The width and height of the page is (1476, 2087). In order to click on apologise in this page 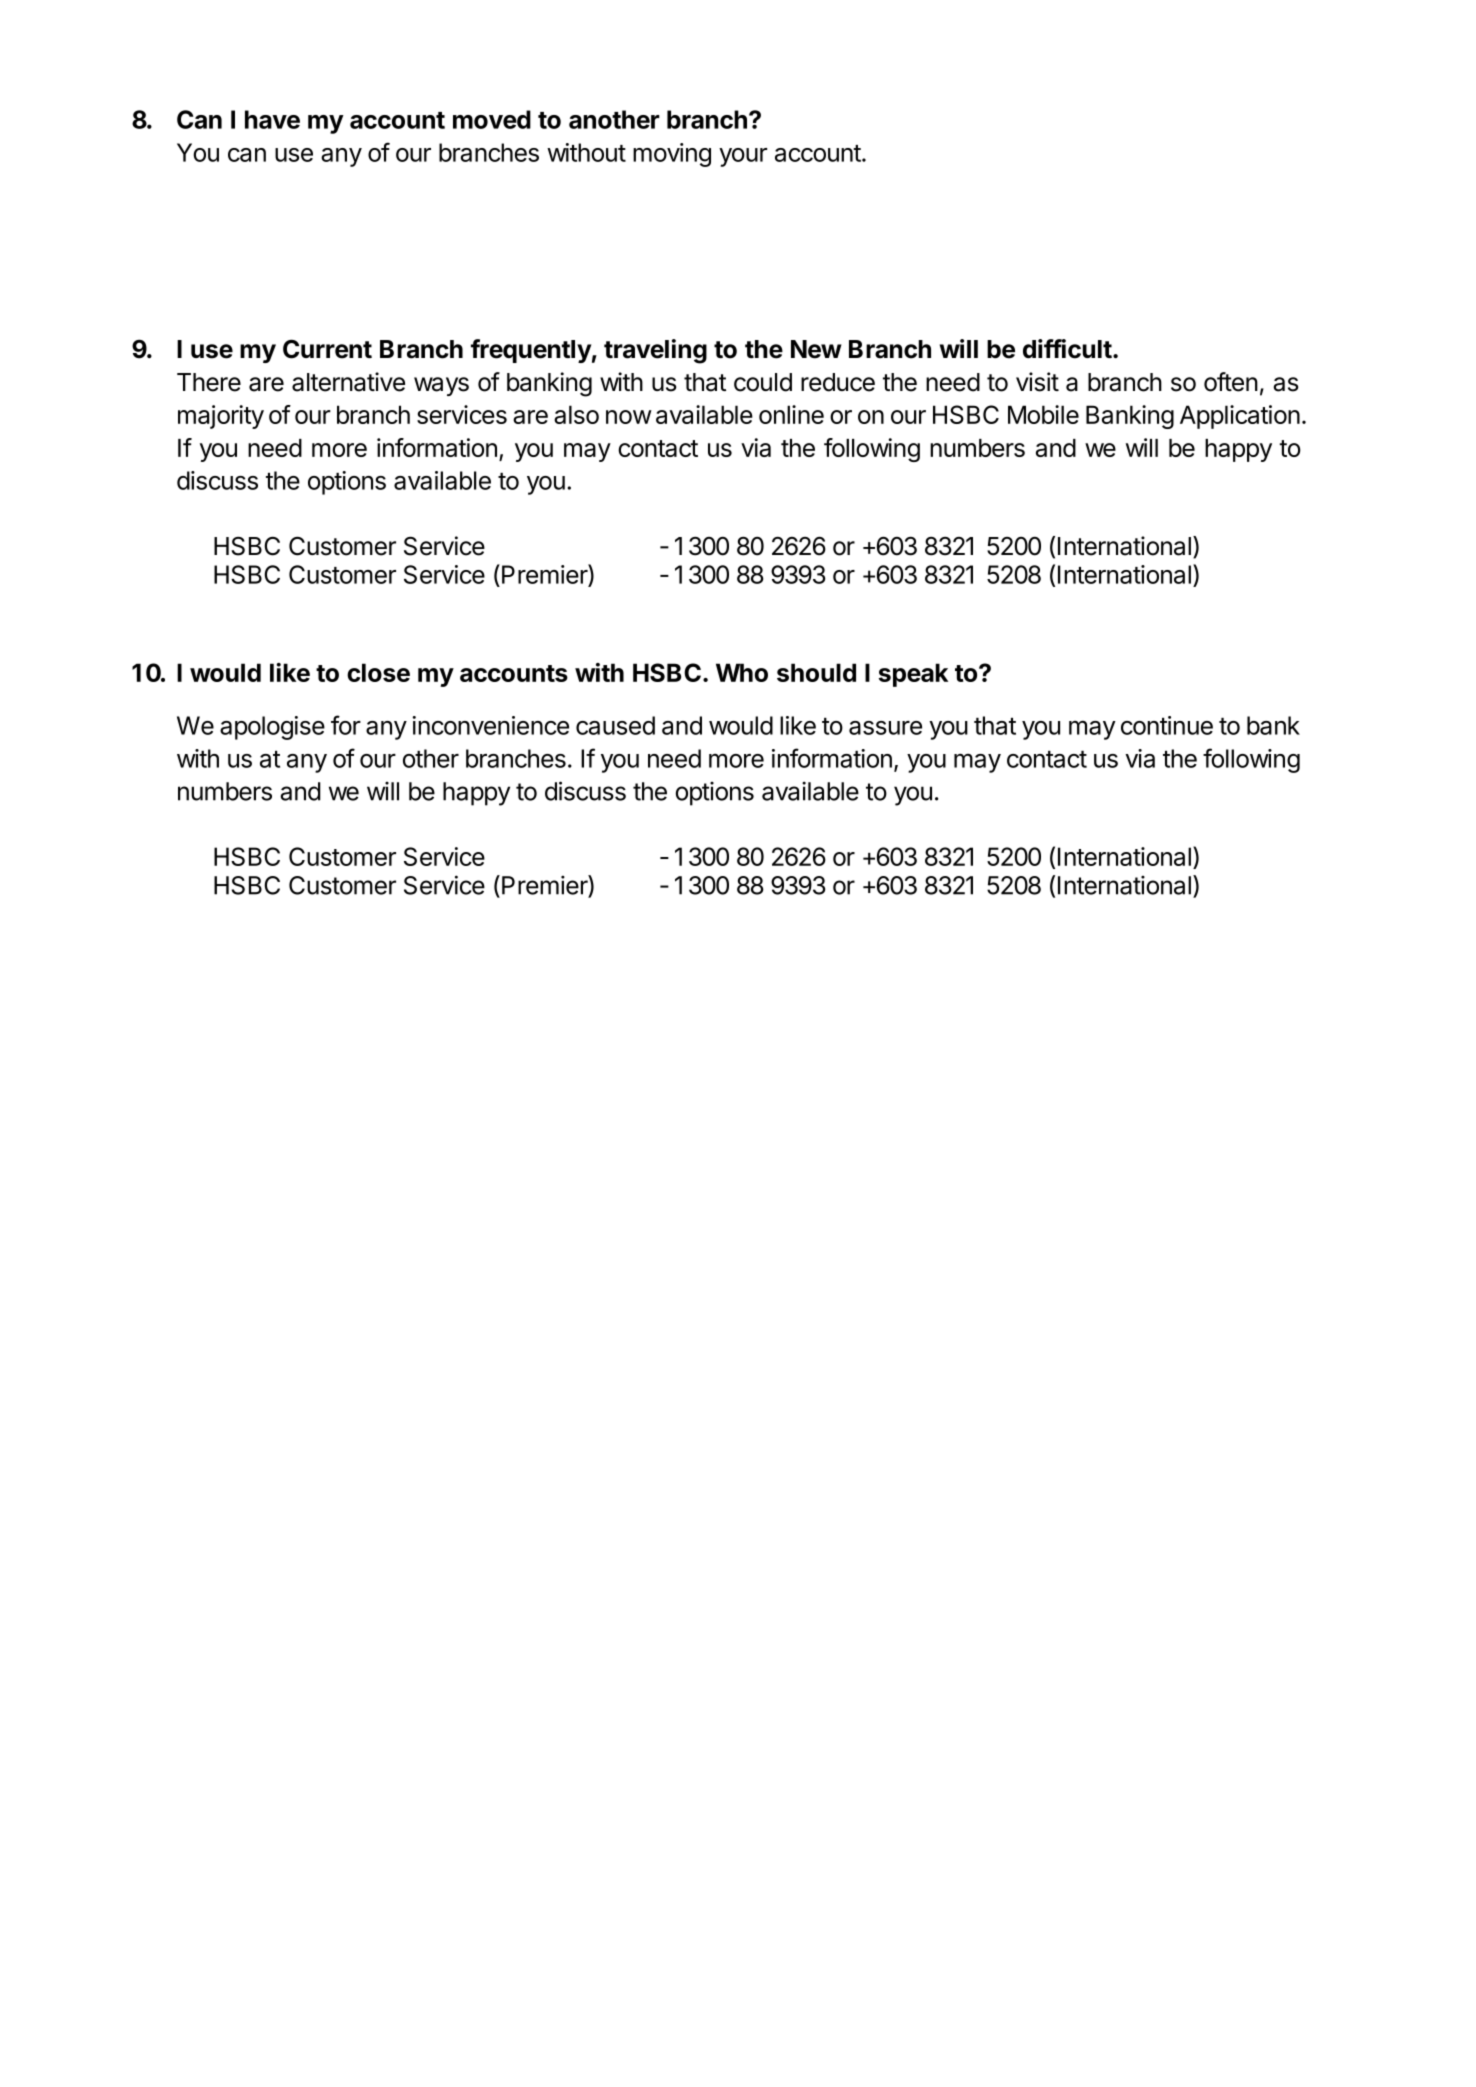, I will do `click(272, 728)`.
